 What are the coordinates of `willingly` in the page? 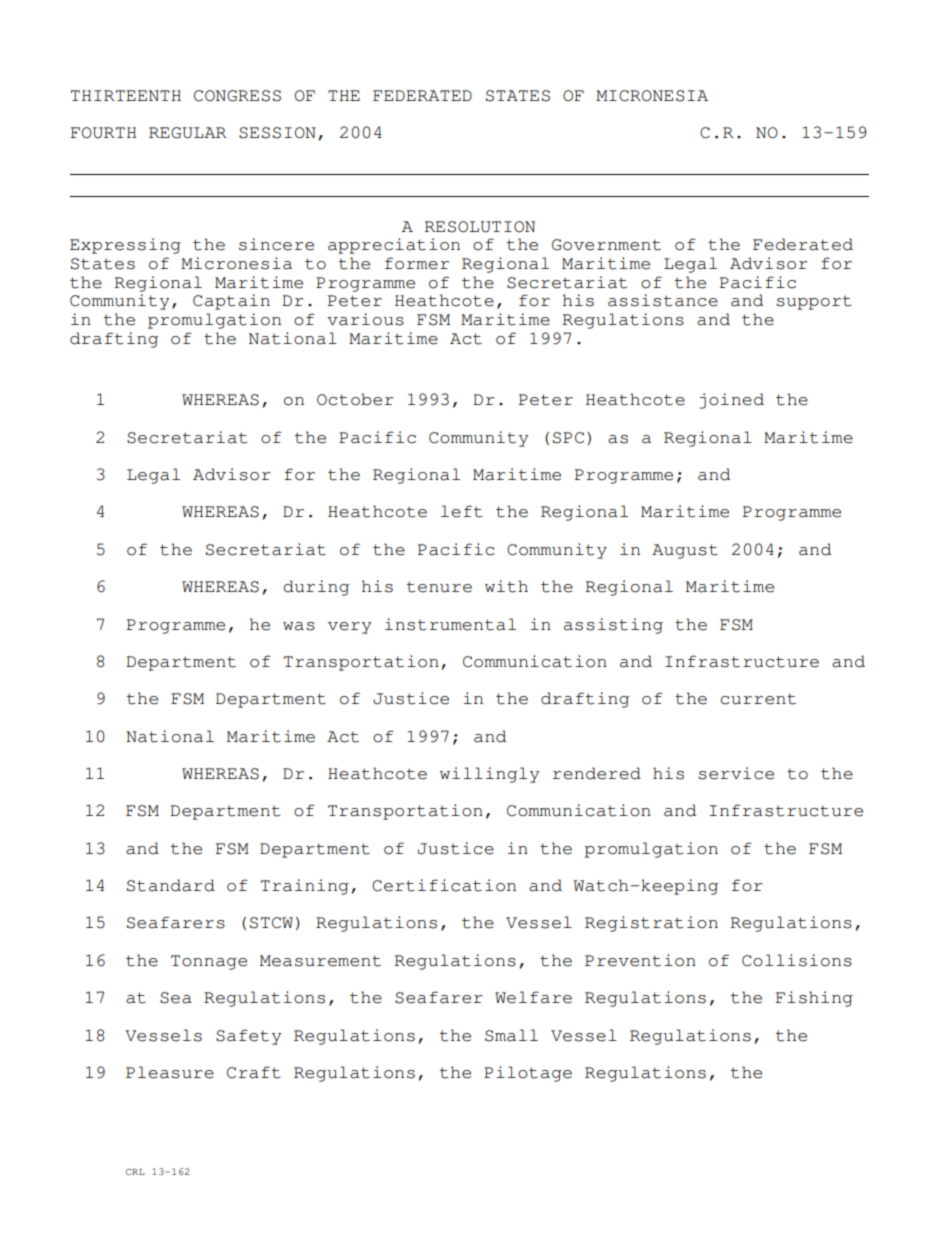 It's located at (489, 775).
